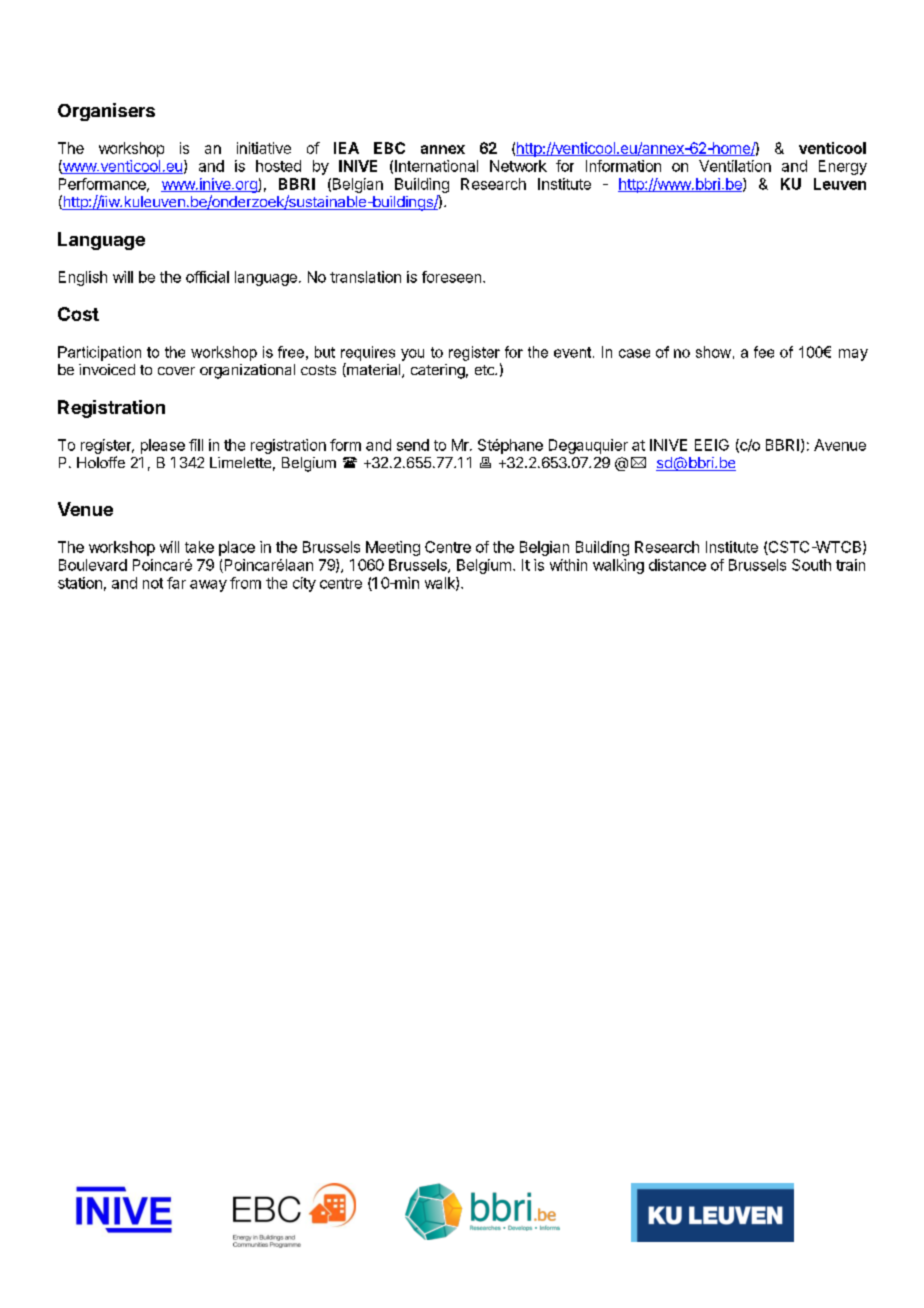 This screenshot has height=1308, width=924. I want to click on official, so click(207, 277).
